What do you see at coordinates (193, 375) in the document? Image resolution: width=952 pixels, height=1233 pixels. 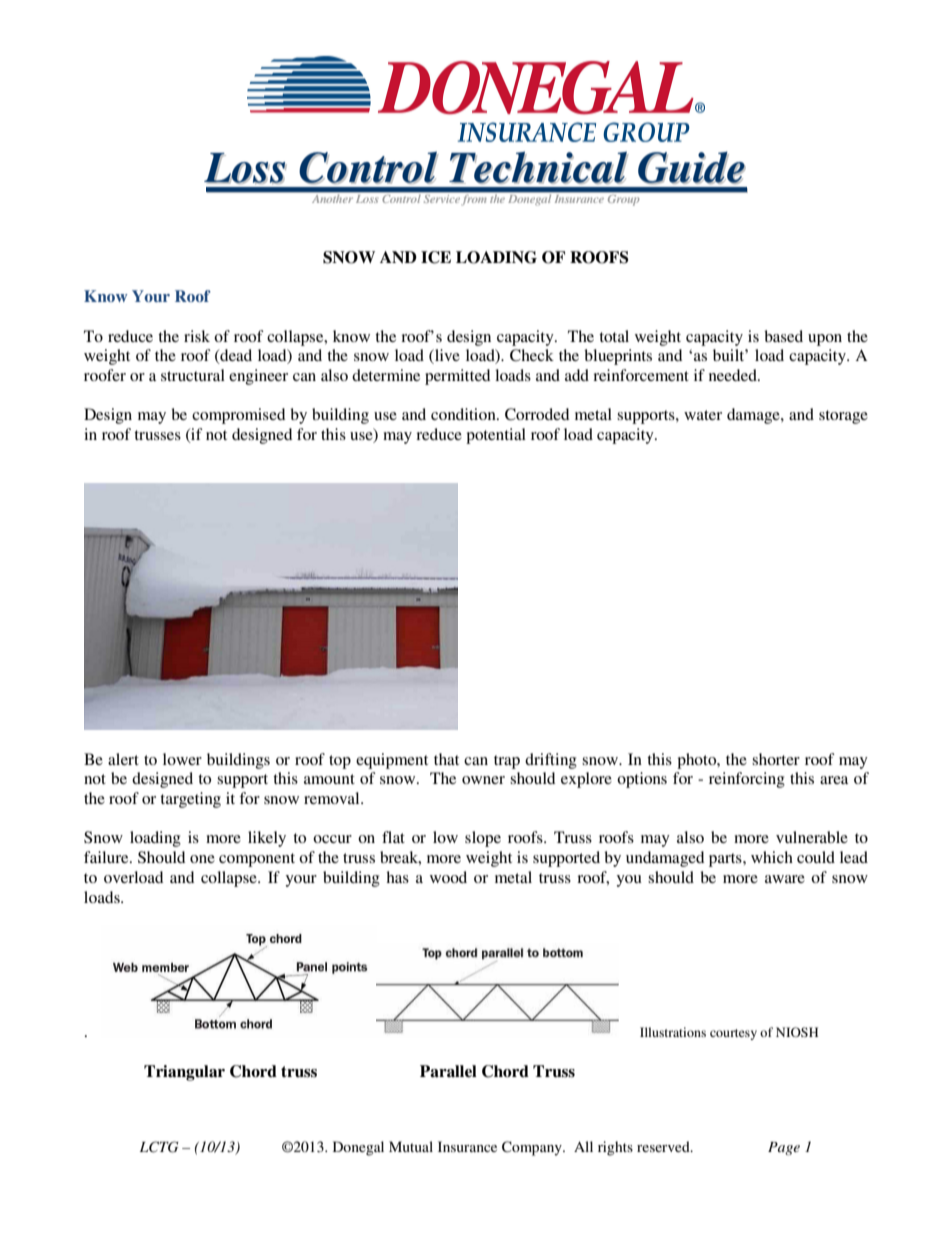 I see `structural` at bounding box center [193, 375].
